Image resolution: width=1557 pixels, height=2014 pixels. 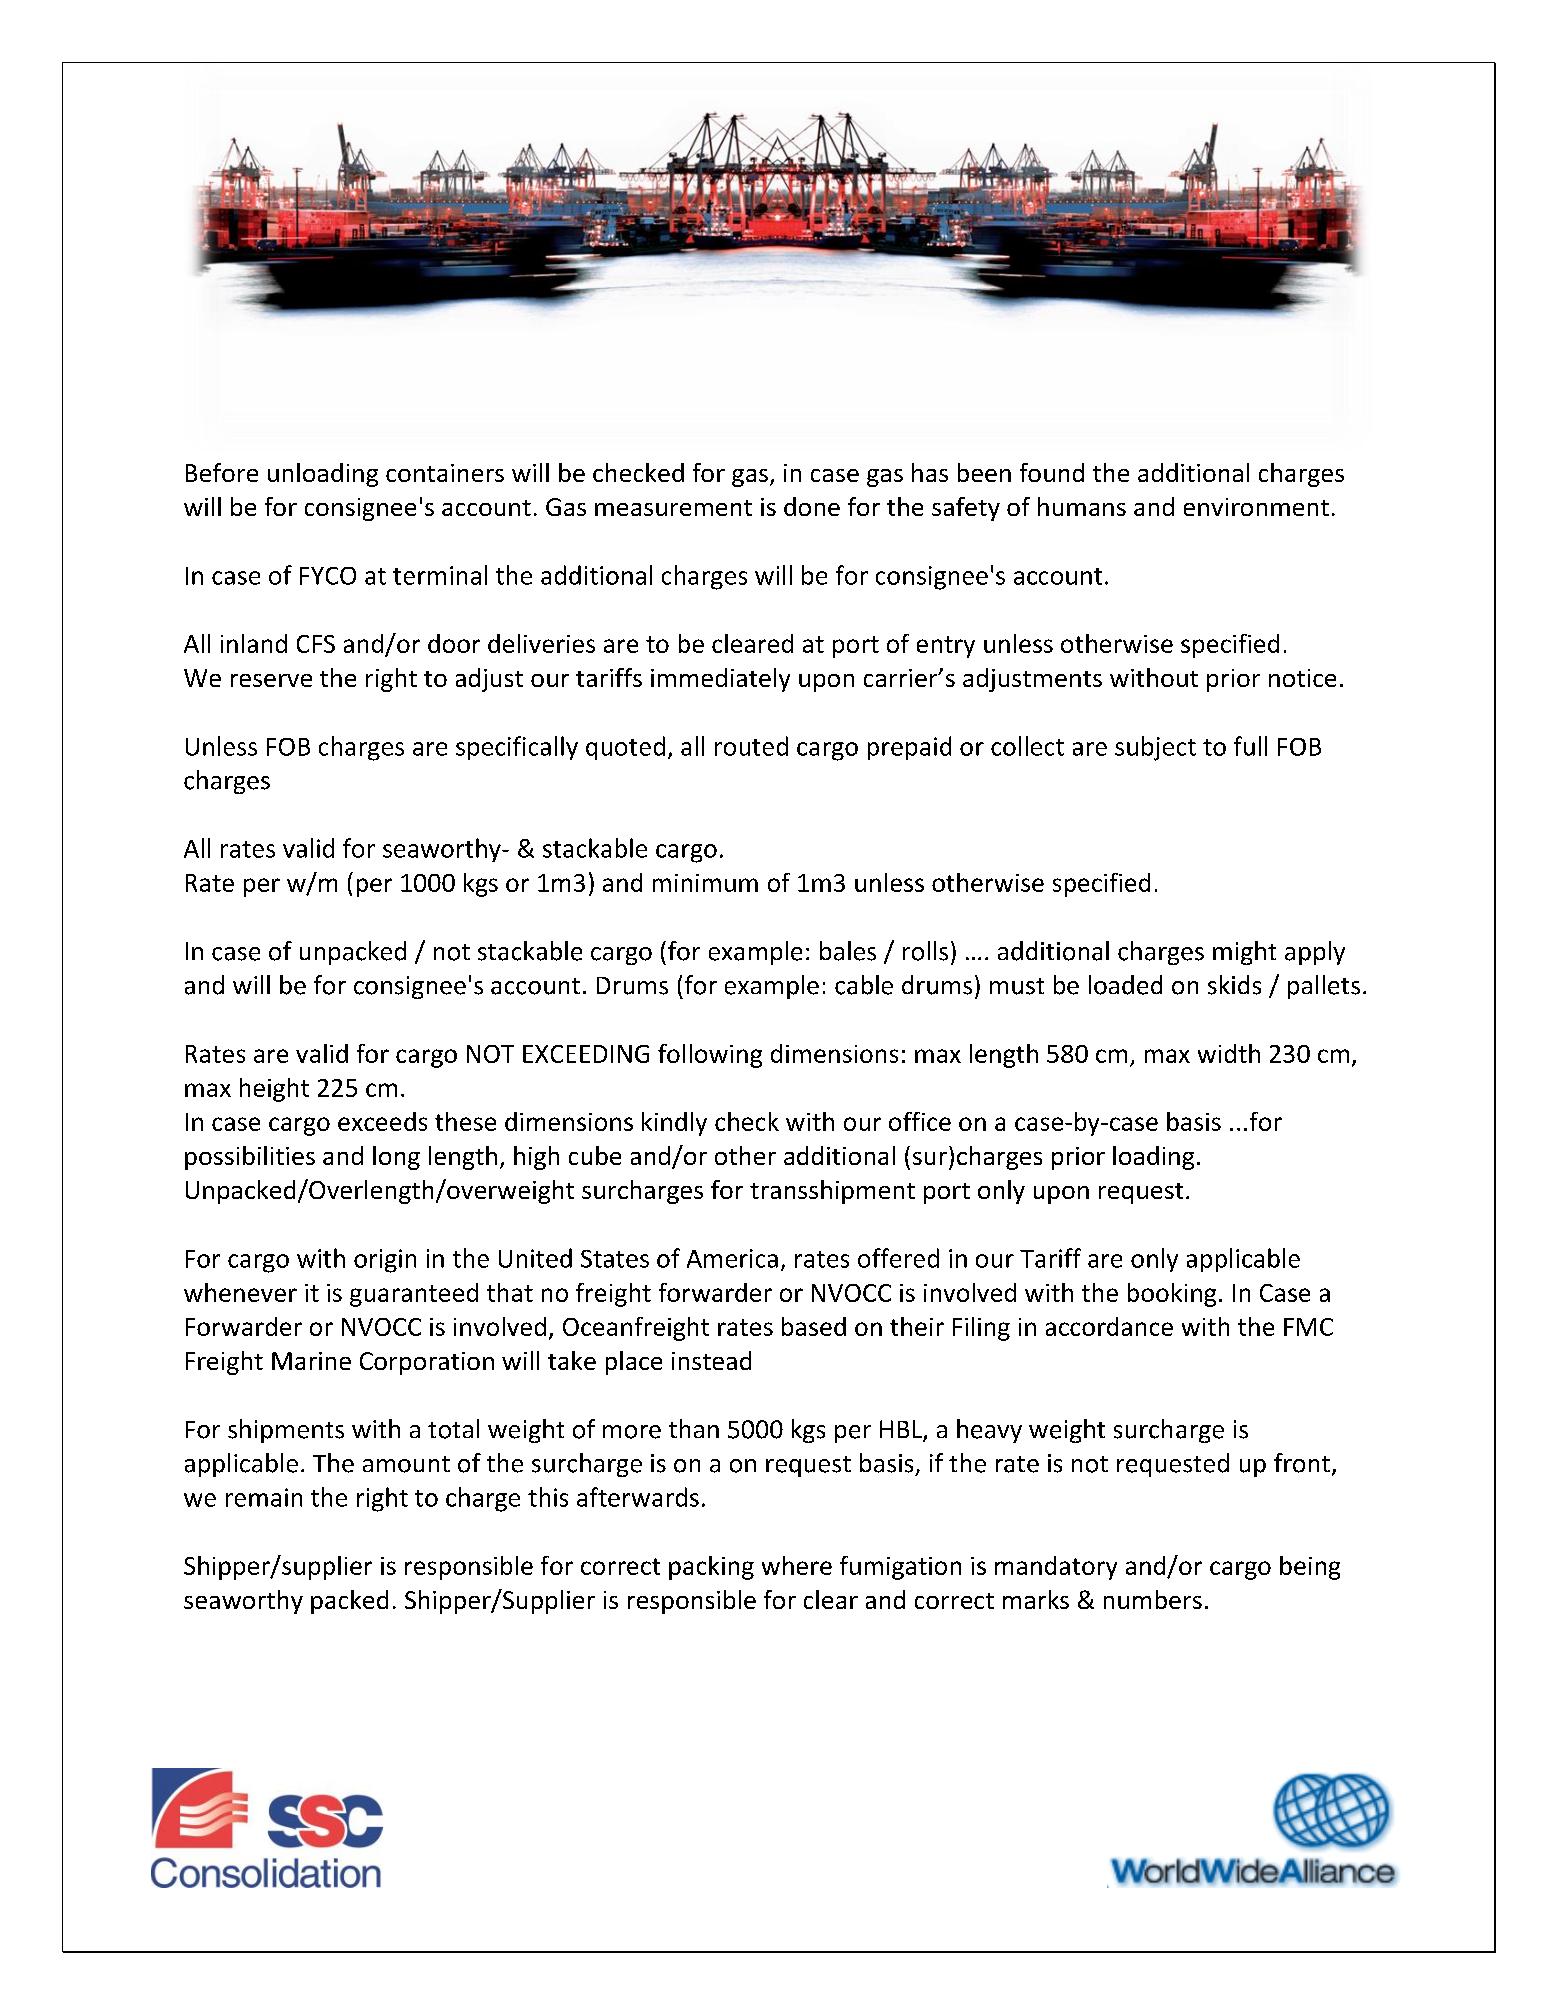 I want to click on environment, so click(x=1256, y=507).
